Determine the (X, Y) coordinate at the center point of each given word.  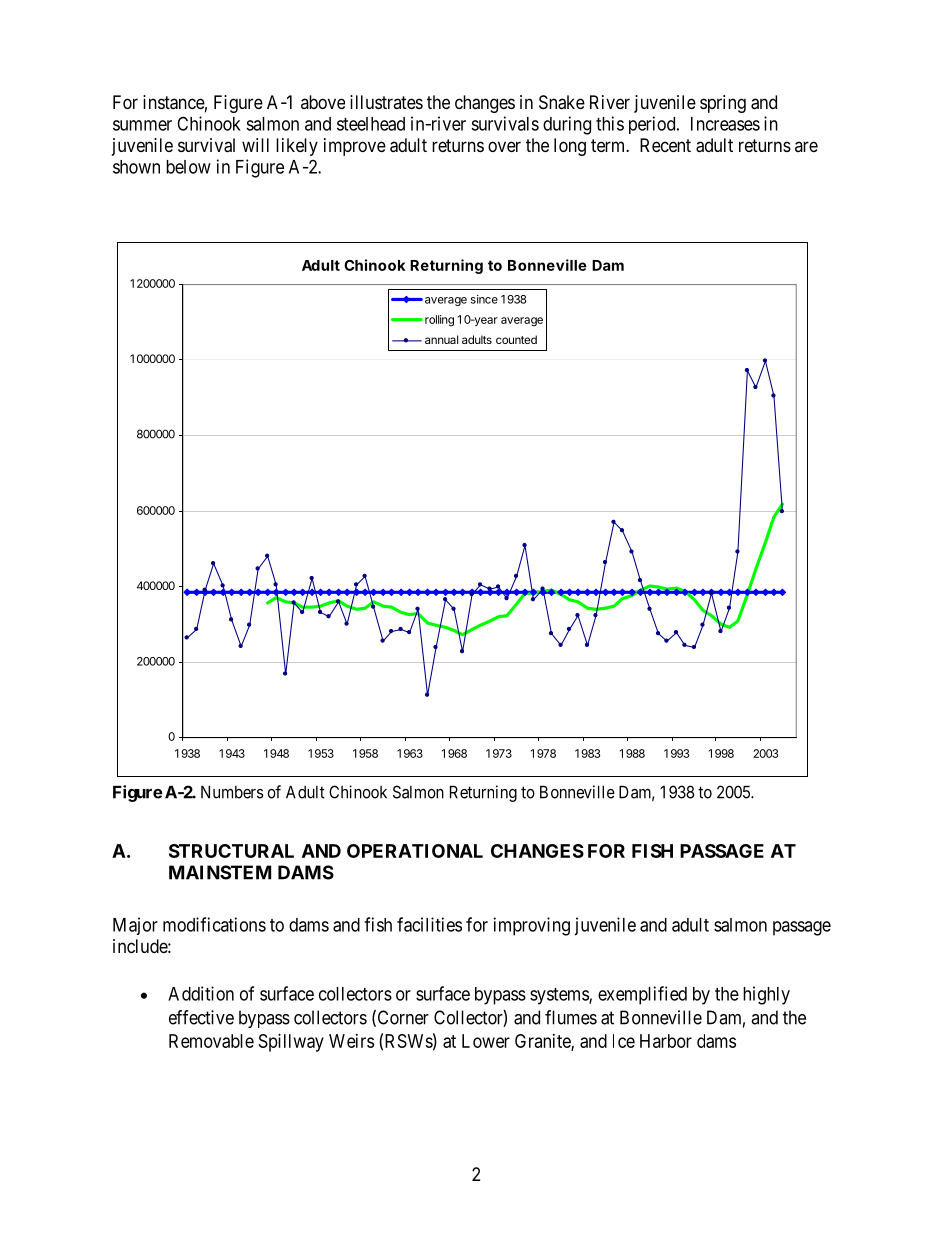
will (255, 145)
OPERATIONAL (415, 851)
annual (441, 339)
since (484, 299)
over (504, 146)
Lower (486, 1041)
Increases (725, 124)
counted (516, 339)
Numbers (232, 792)
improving (532, 926)
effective (201, 1017)
